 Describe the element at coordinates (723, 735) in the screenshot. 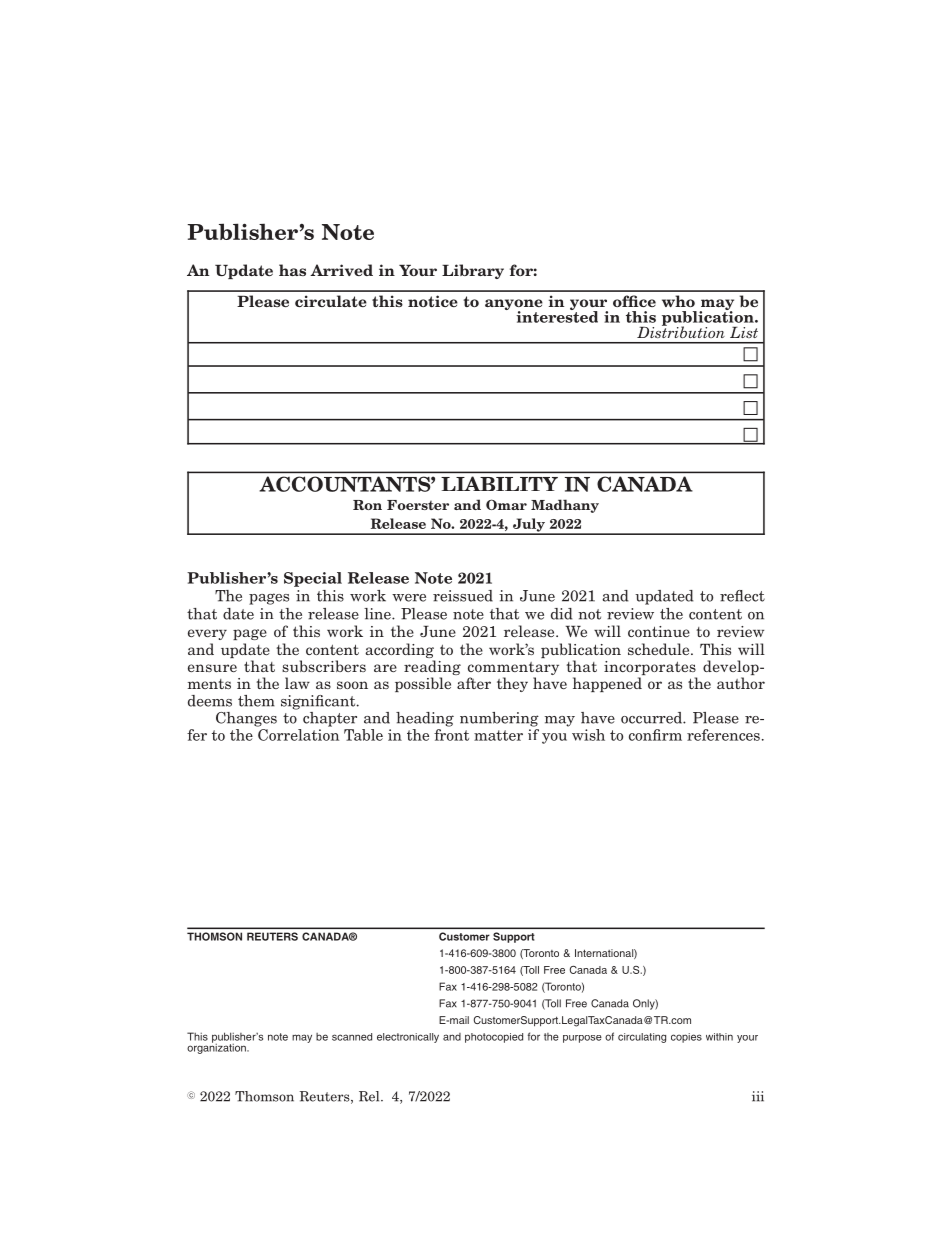

I see `references` at that location.
